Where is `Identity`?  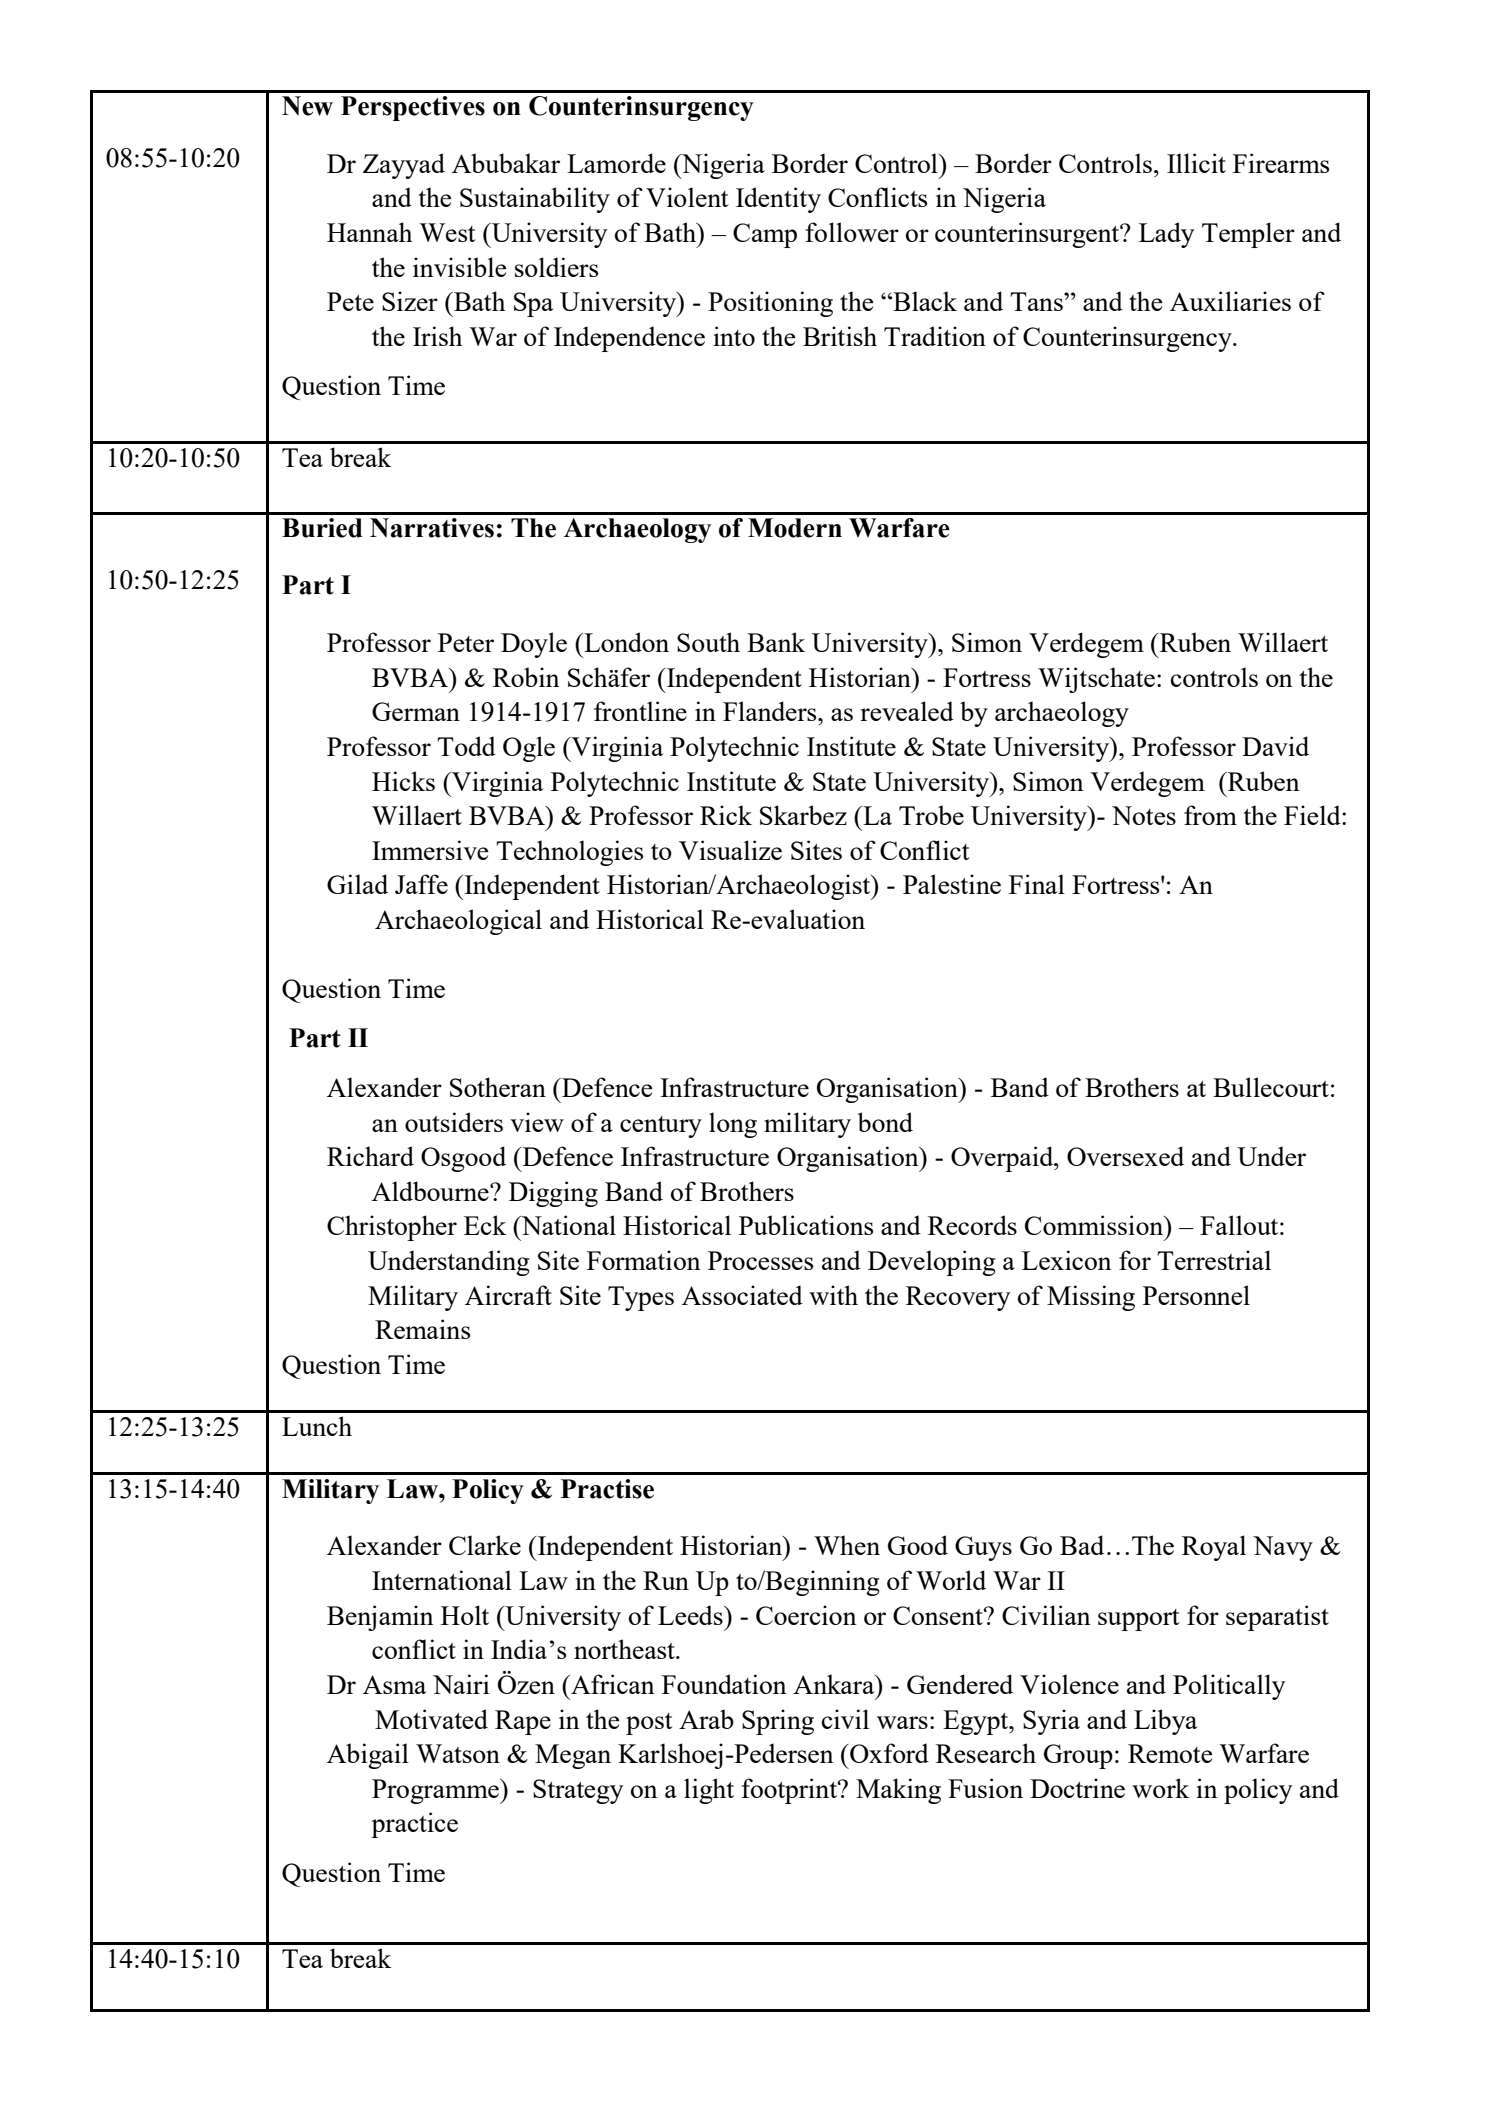
Identity is located at coordinates (778, 200).
